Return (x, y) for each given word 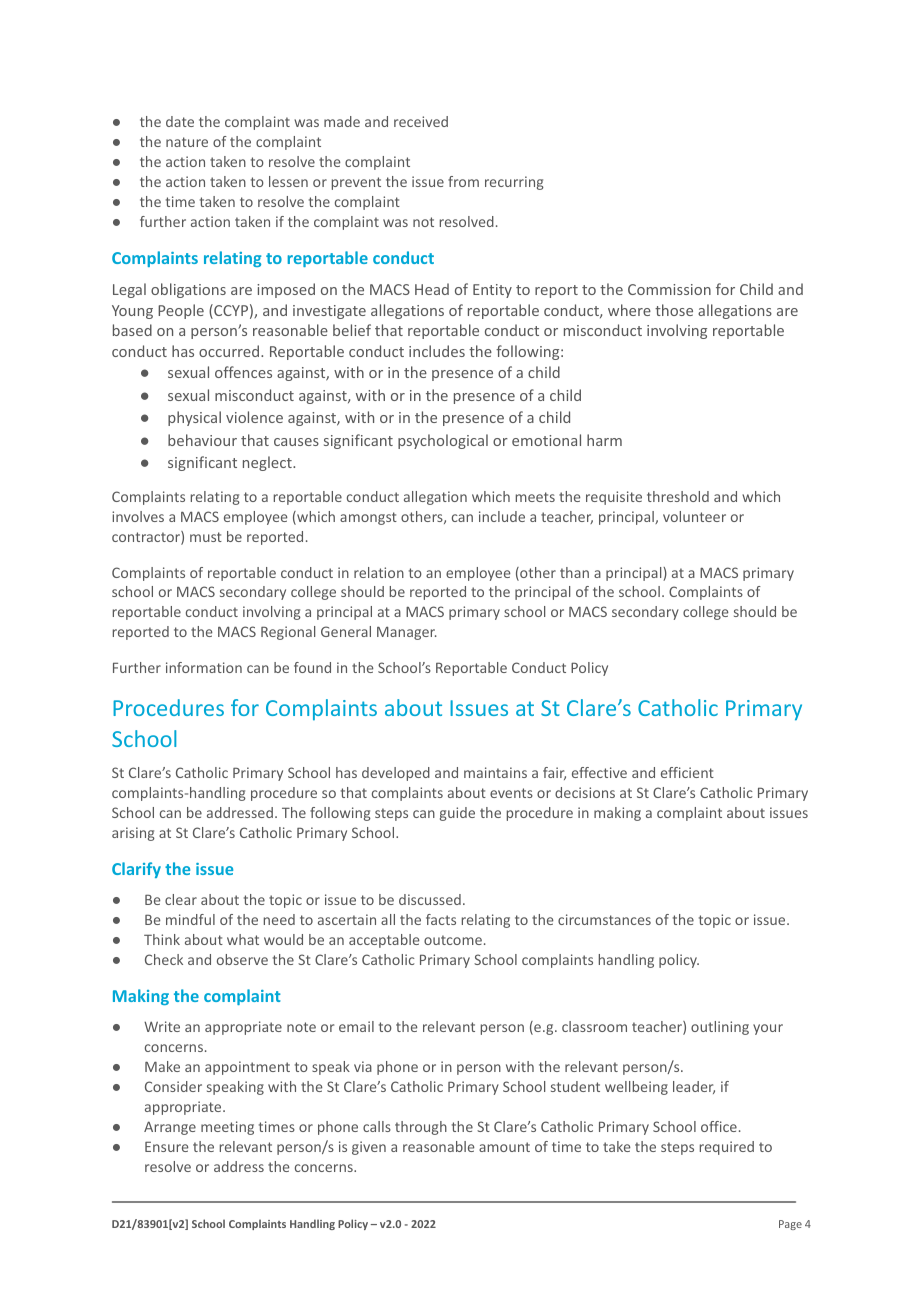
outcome (453, 940)
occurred (230, 351)
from (463, 181)
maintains (495, 772)
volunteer (694, 516)
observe (242, 959)
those (674, 310)
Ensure (167, 1146)
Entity (492, 291)
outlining (720, 1028)
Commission (669, 289)
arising (133, 834)
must (206, 537)
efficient (687, 772)
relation (379, 572)
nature (187, 142)
